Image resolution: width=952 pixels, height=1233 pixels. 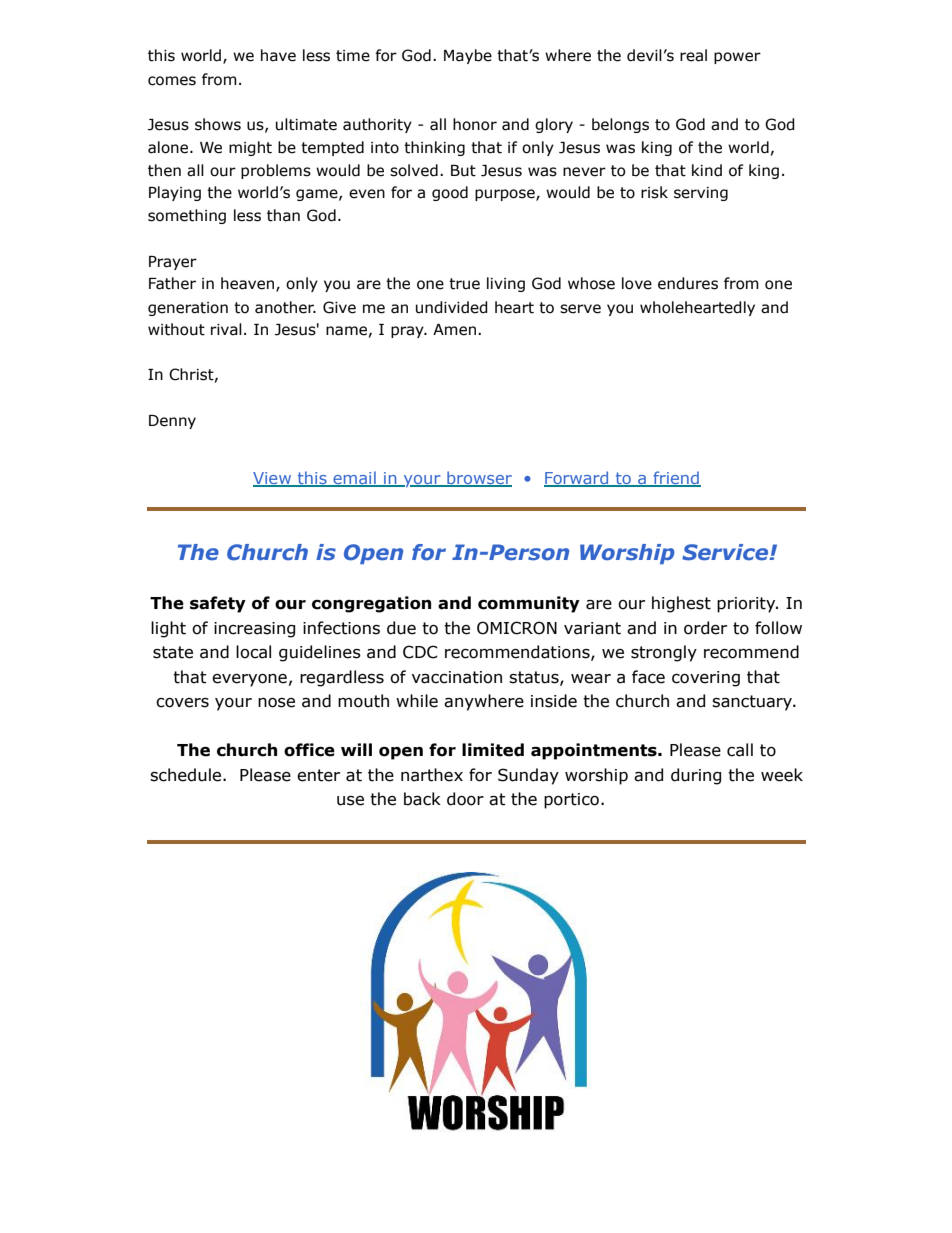 What do you see at coordinates (172, 422) in the screenshot?
I see `Denny` at bounding box center [172, 422].
